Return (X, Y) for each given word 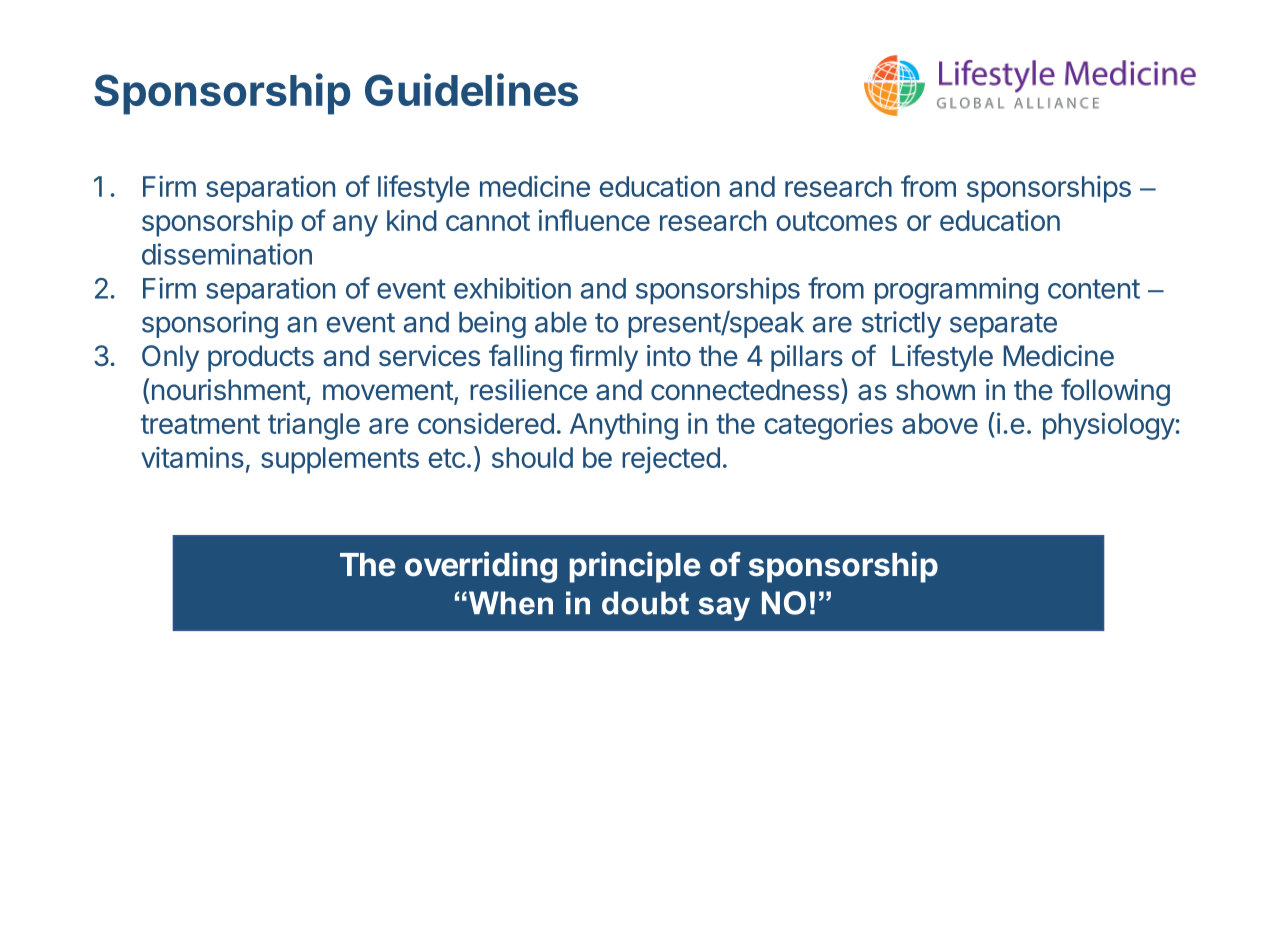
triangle (314, 426)
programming (956, 291)
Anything (624, 426)
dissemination (227, 254)
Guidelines (471, 89)
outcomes (836, 221)
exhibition (512, 288)
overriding (481, 567)
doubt (645, 603)
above (940, 423)
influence (594, 220)
